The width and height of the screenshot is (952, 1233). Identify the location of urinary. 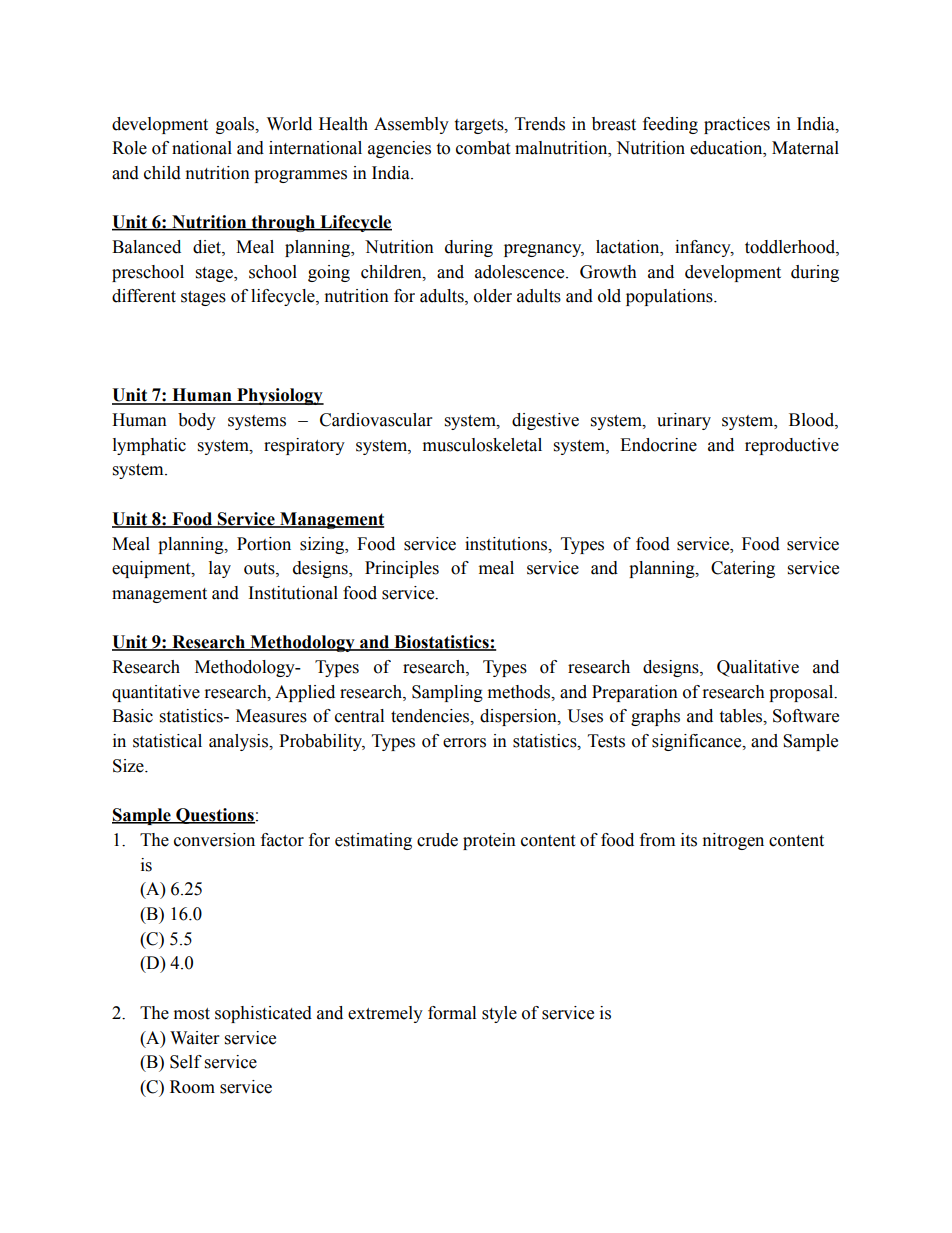
(684, 421).
